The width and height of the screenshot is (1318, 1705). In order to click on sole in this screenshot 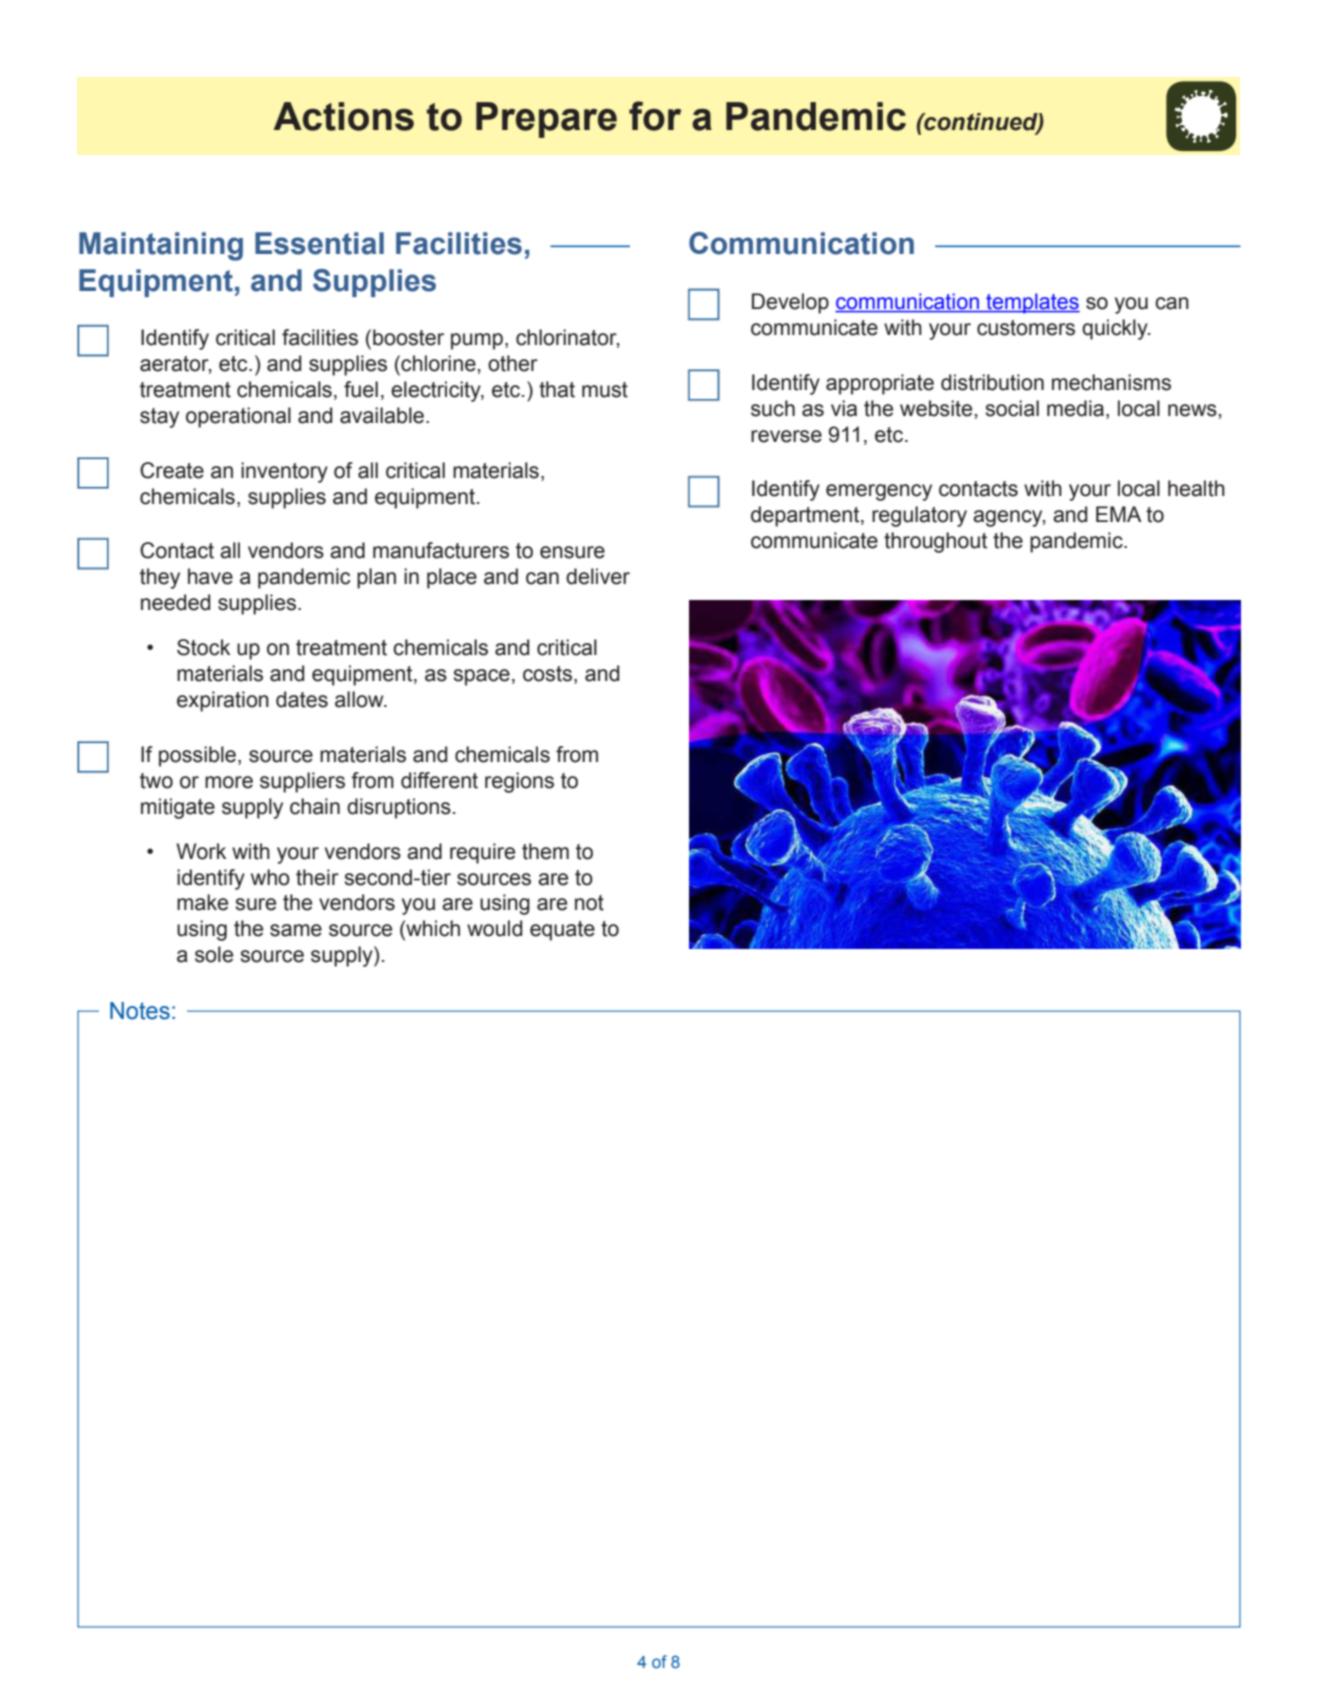, I will do `click(214, 954)`.
